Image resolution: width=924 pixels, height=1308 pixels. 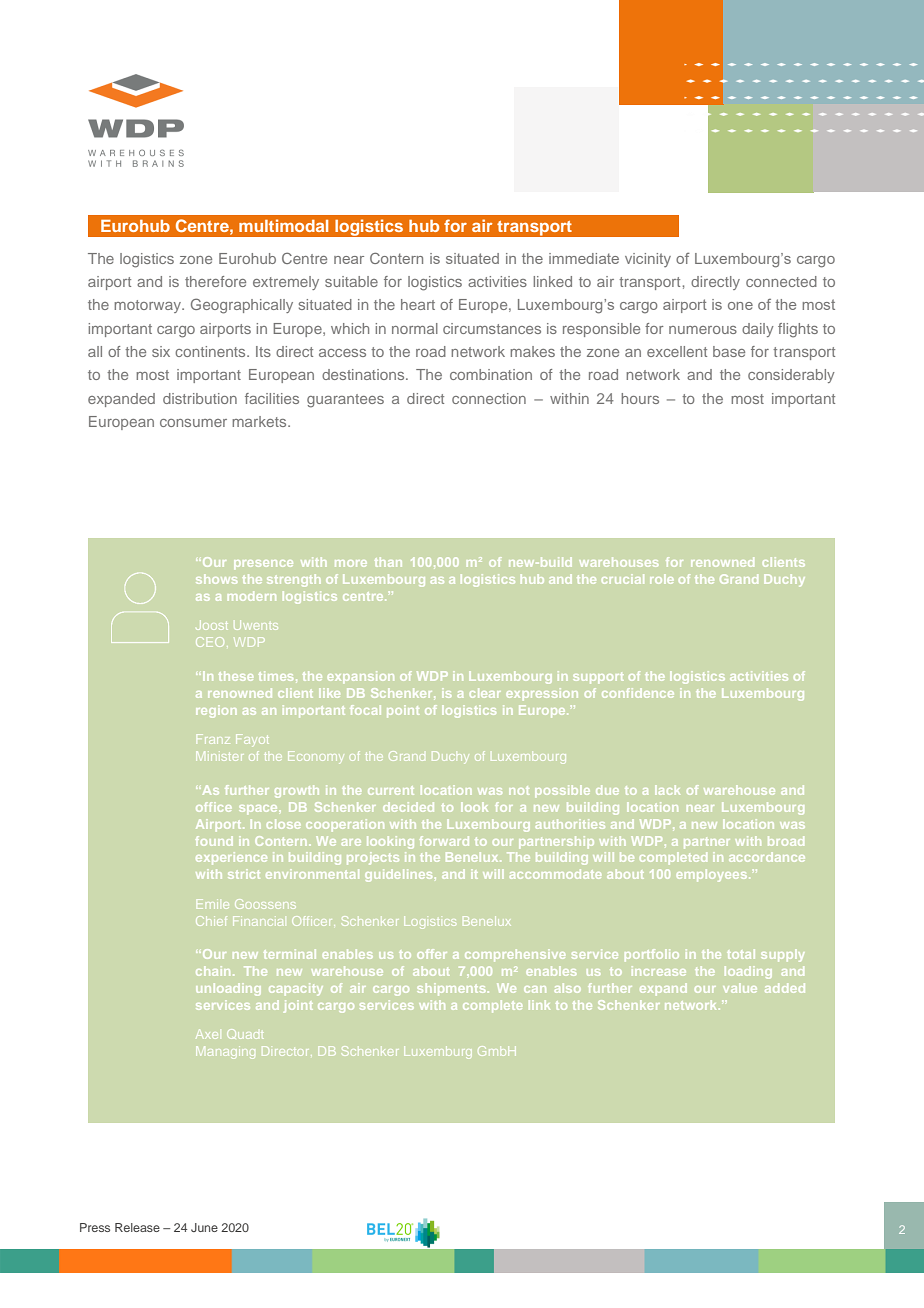 I want to click on June, so click(x=204, y=1227).
